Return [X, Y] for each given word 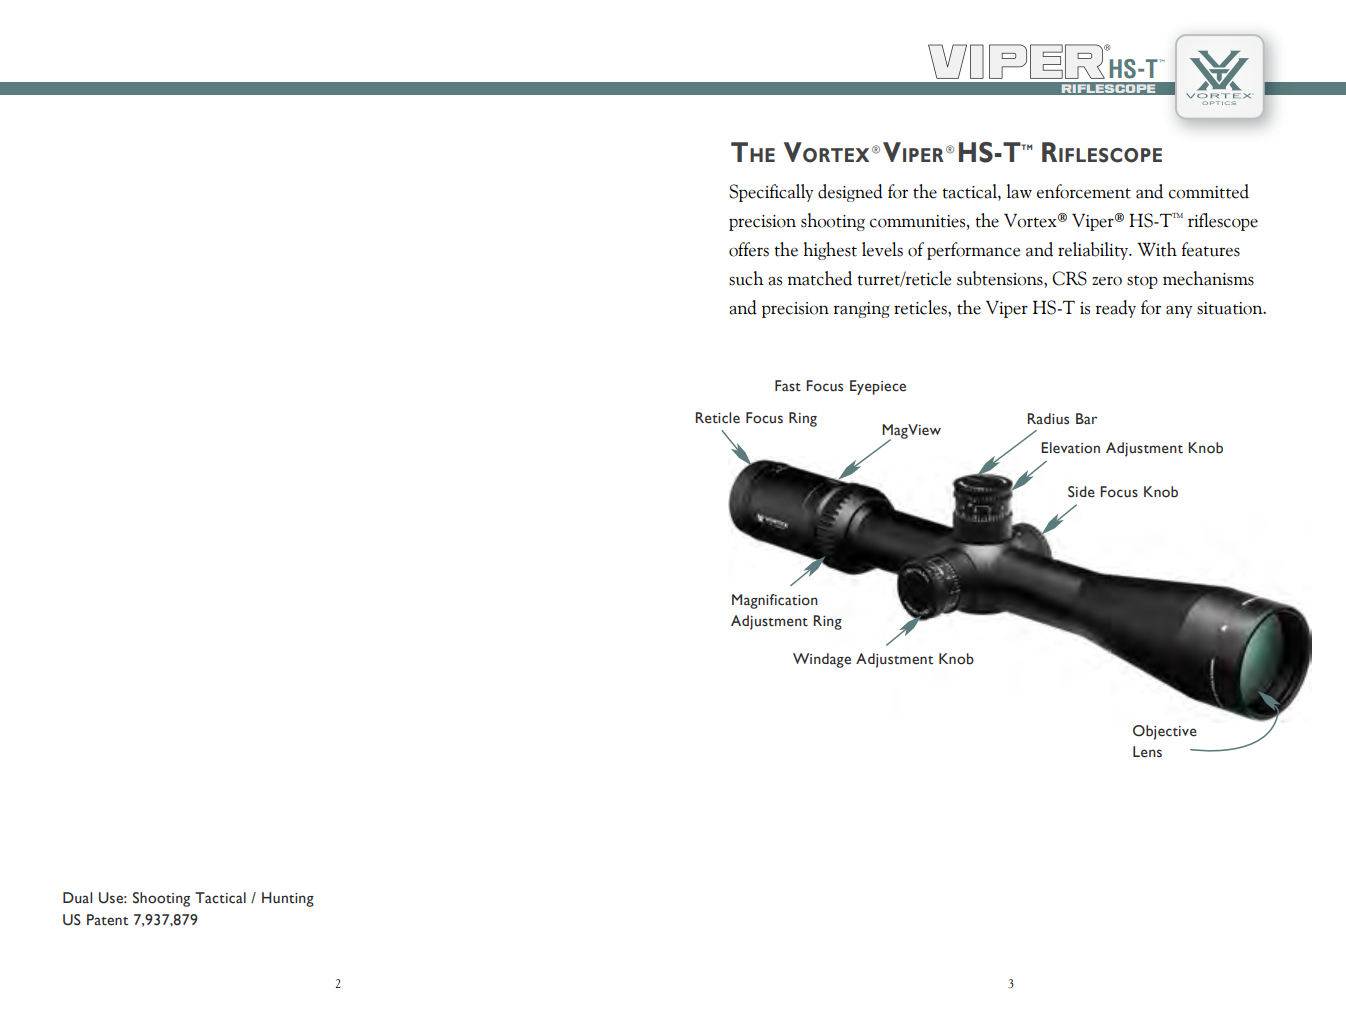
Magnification [775, 601]
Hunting [288, 899]
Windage [822, 660]
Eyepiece [878, 387]
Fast [788, 386]
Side [1081, 492]
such [746, 278]
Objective [1165, 732]
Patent [107, 920]
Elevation [1070, 448]
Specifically [771, 193]
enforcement [1084, 191]
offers [749, 249]
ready [1116, 309]
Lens [1147, 752]
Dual [77, 898]
